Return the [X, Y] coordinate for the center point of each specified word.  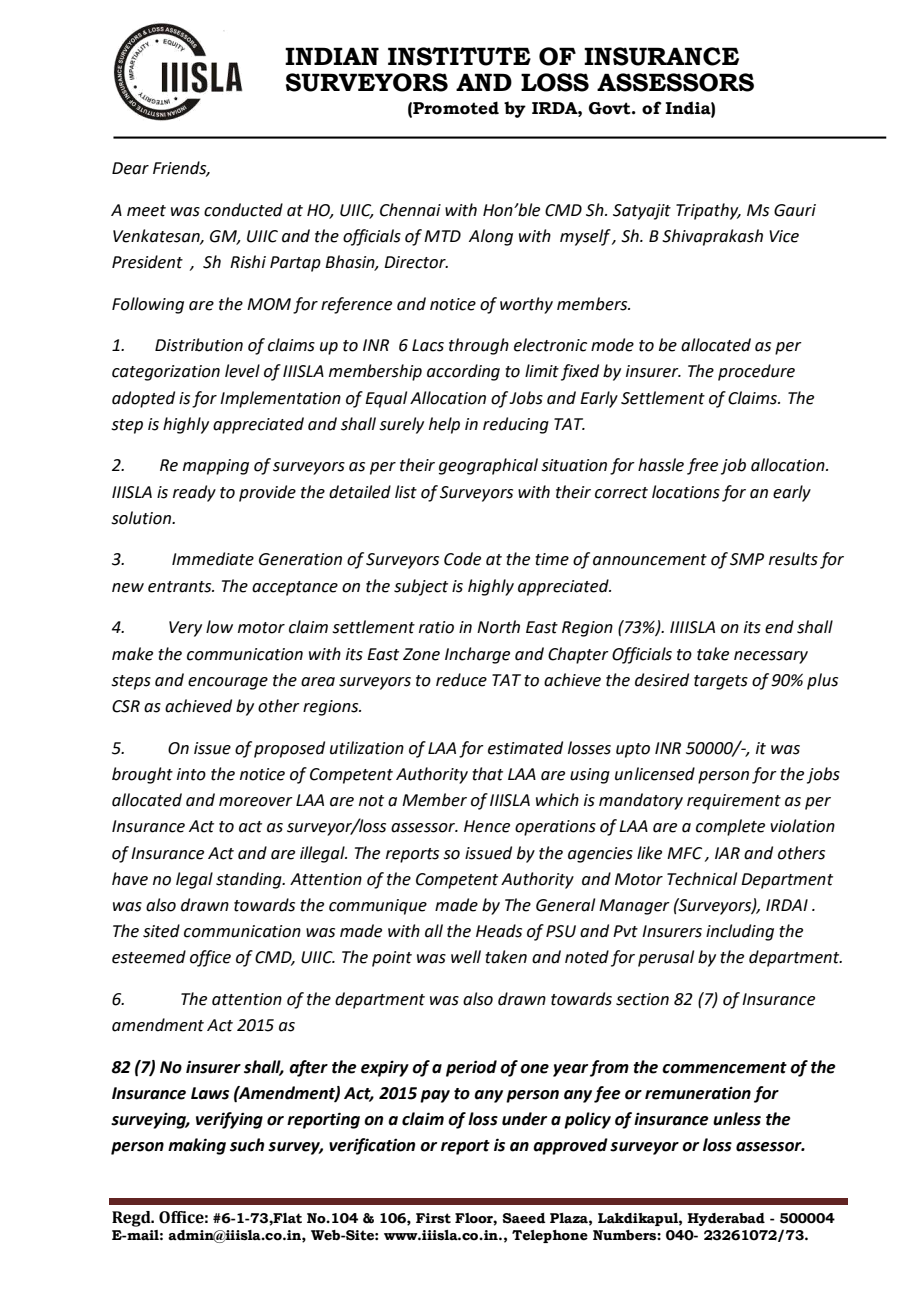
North [498, 627]
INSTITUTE [459, 56]
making [197, 1146]
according [463, 372]
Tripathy [708, 211]
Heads [499, 931]
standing [250, 880]
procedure [756, 372]
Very [185, 629]
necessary [771, 657]
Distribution [199, 345]
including [740, 932]
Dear [130, 168]
